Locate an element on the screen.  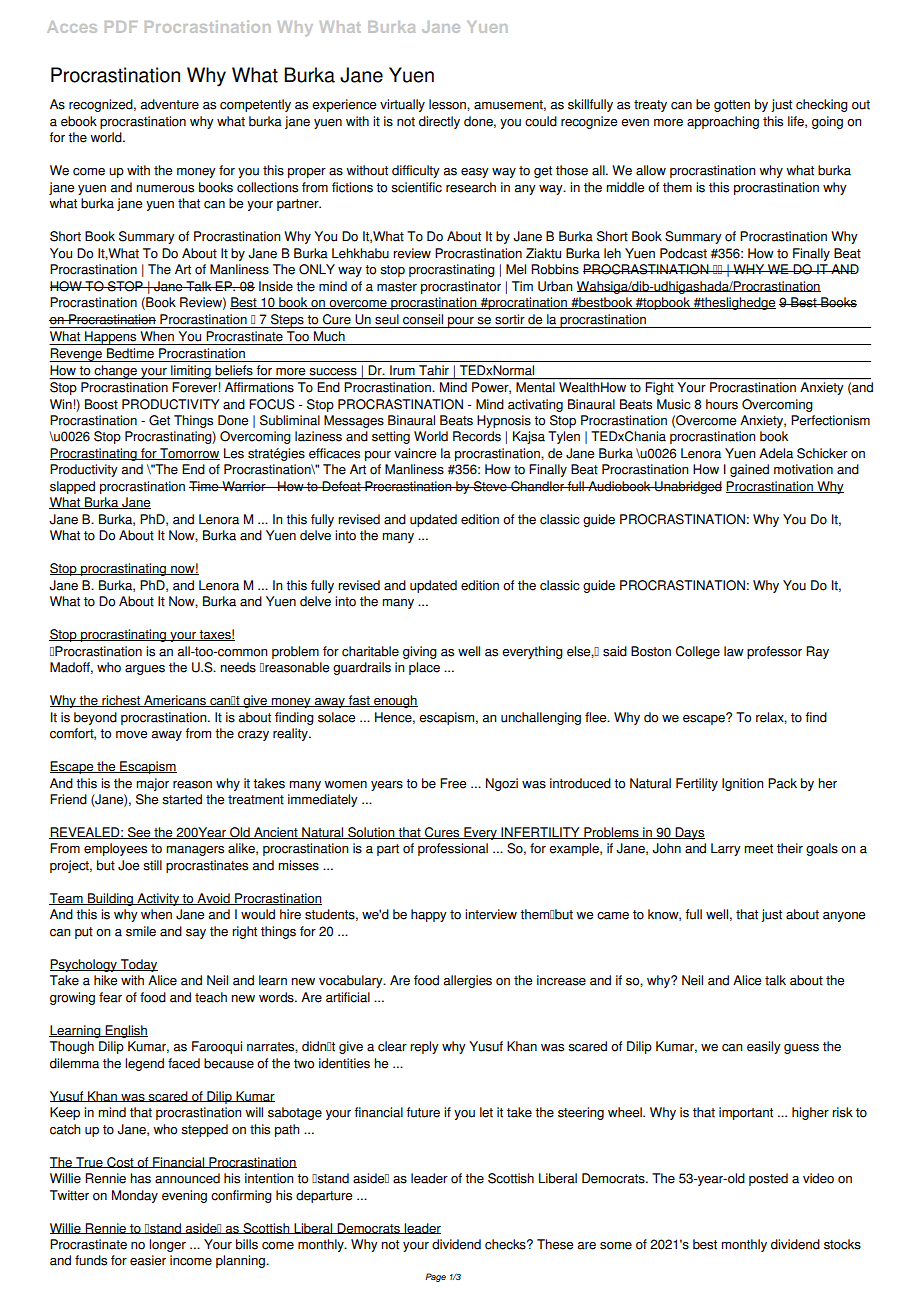
procrastinator is located at coordinates (461, 287).
